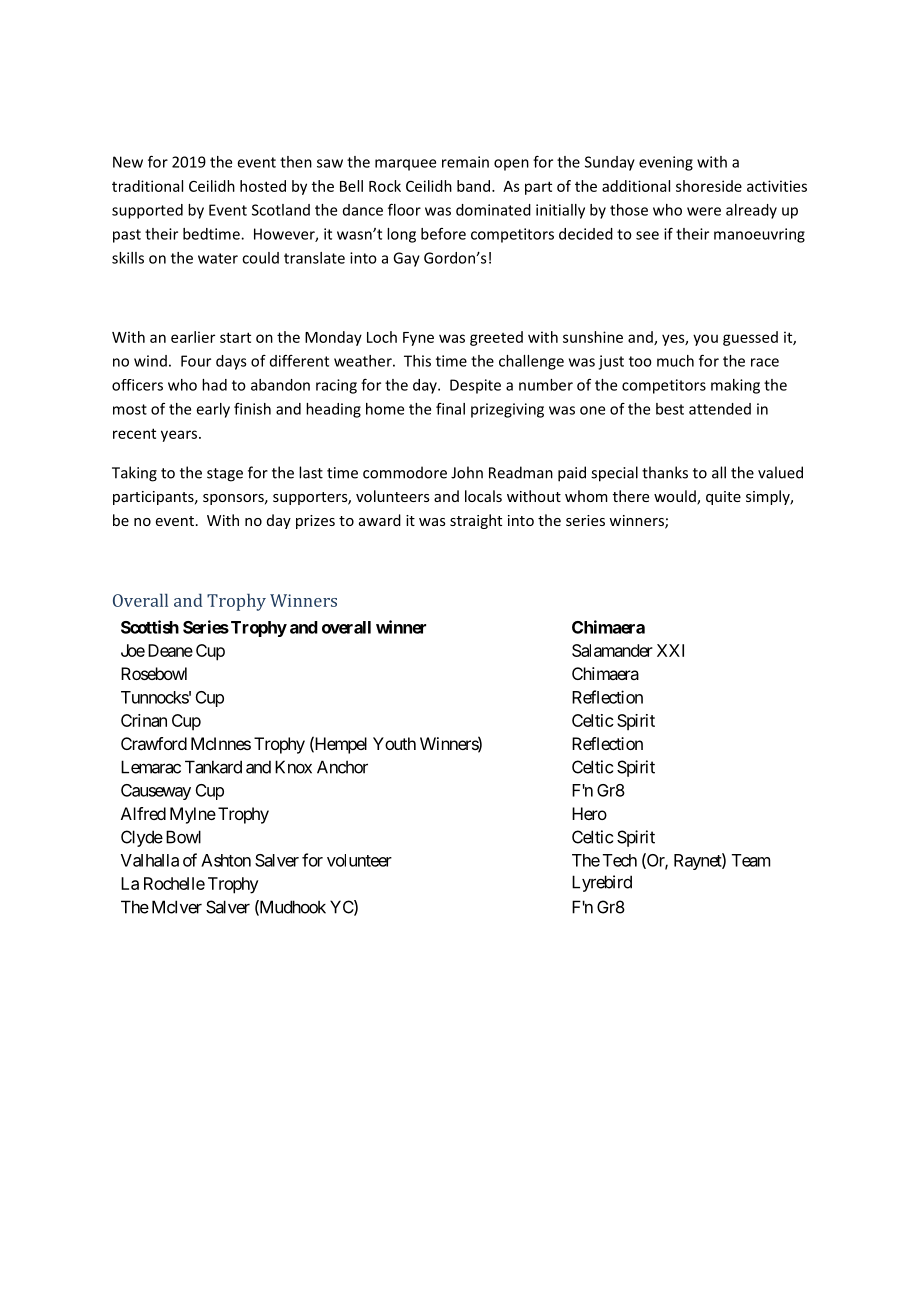 The image size is (924, 1308). What do you see at coordinates (263, 186) in the screenshot?
I see `hosted` at bounding box center [263, 186].
